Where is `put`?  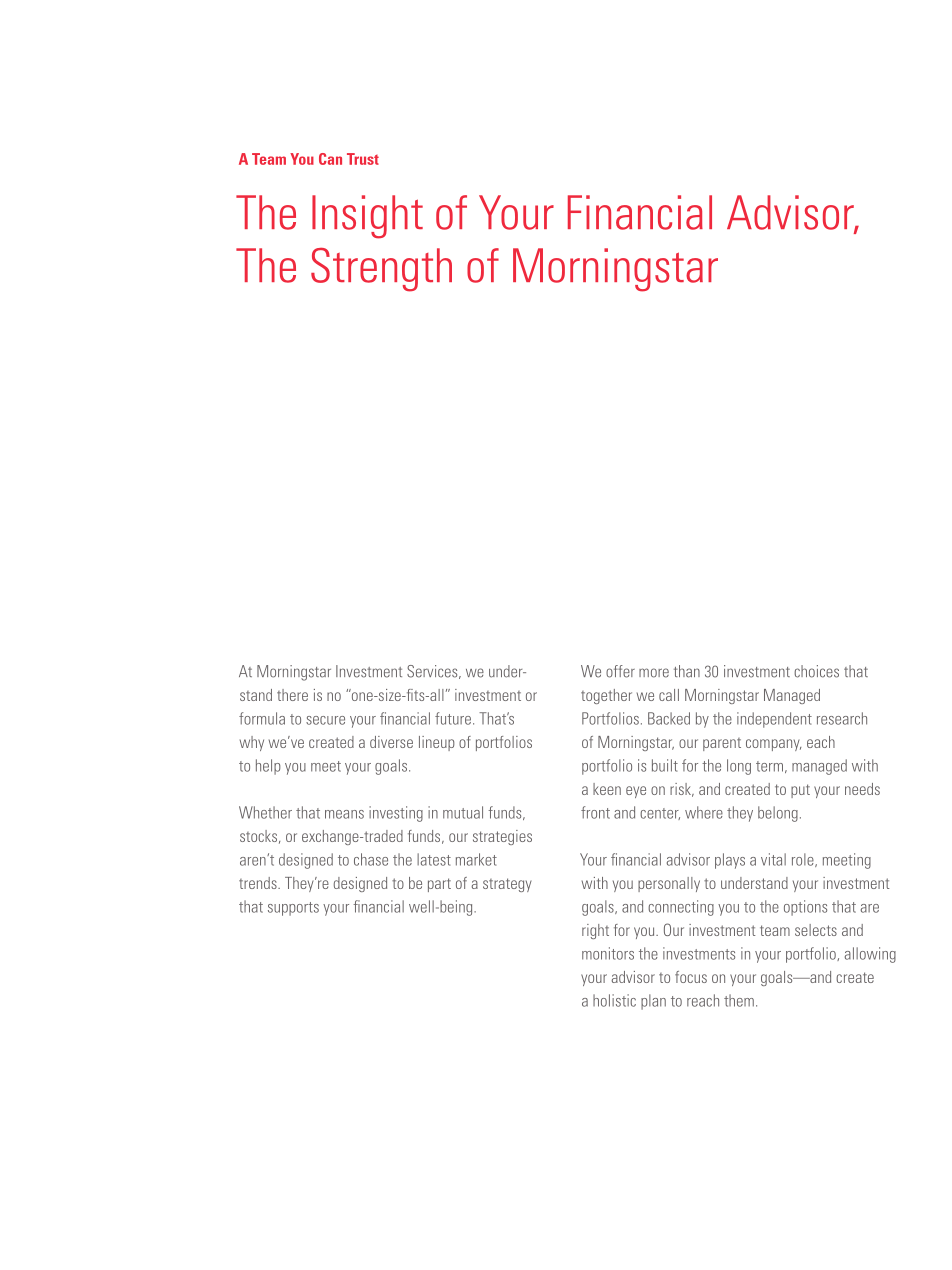
put is located at coordinates (800, 791).
